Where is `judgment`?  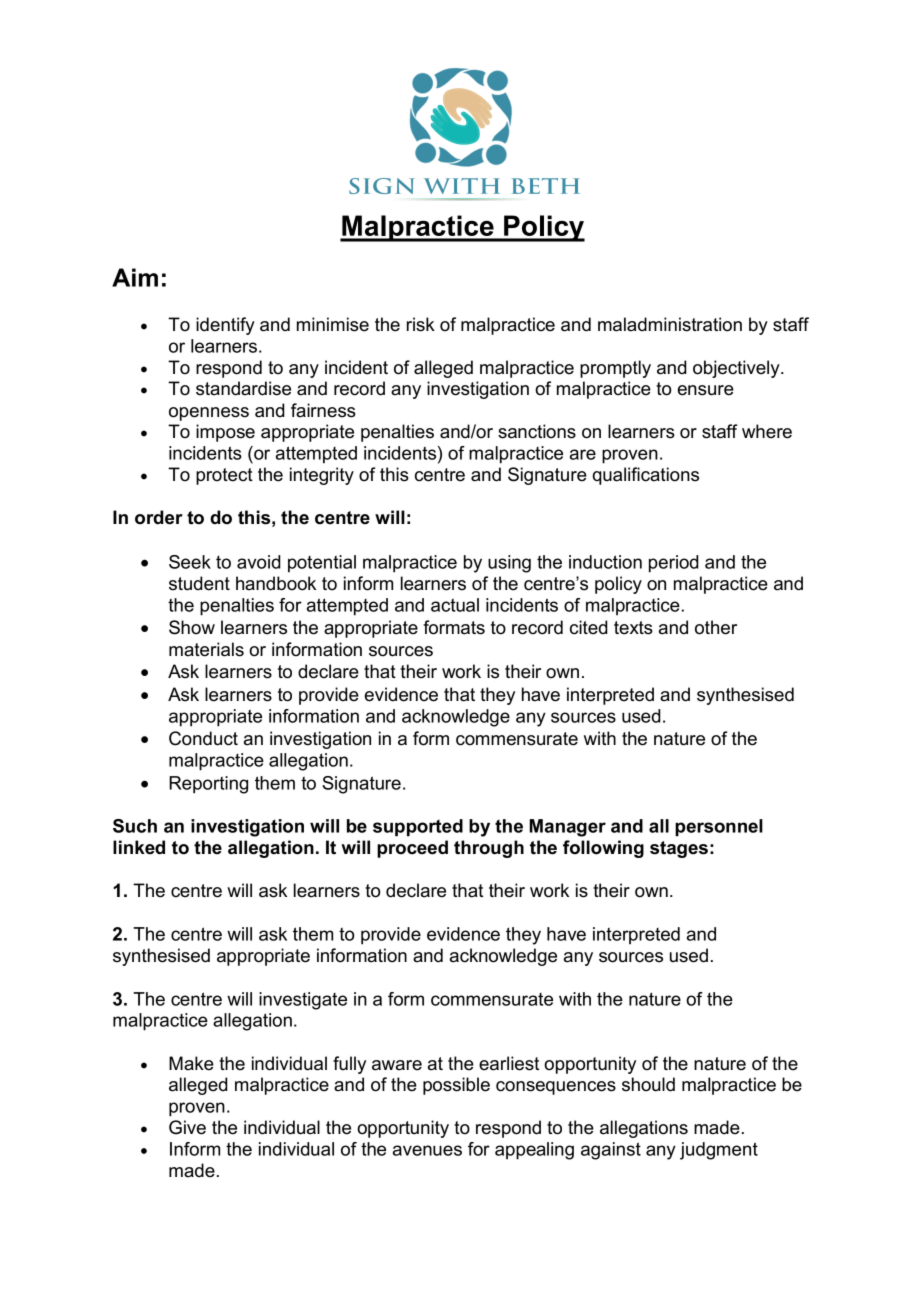 judgment is located at coordinates (719, 1151).
